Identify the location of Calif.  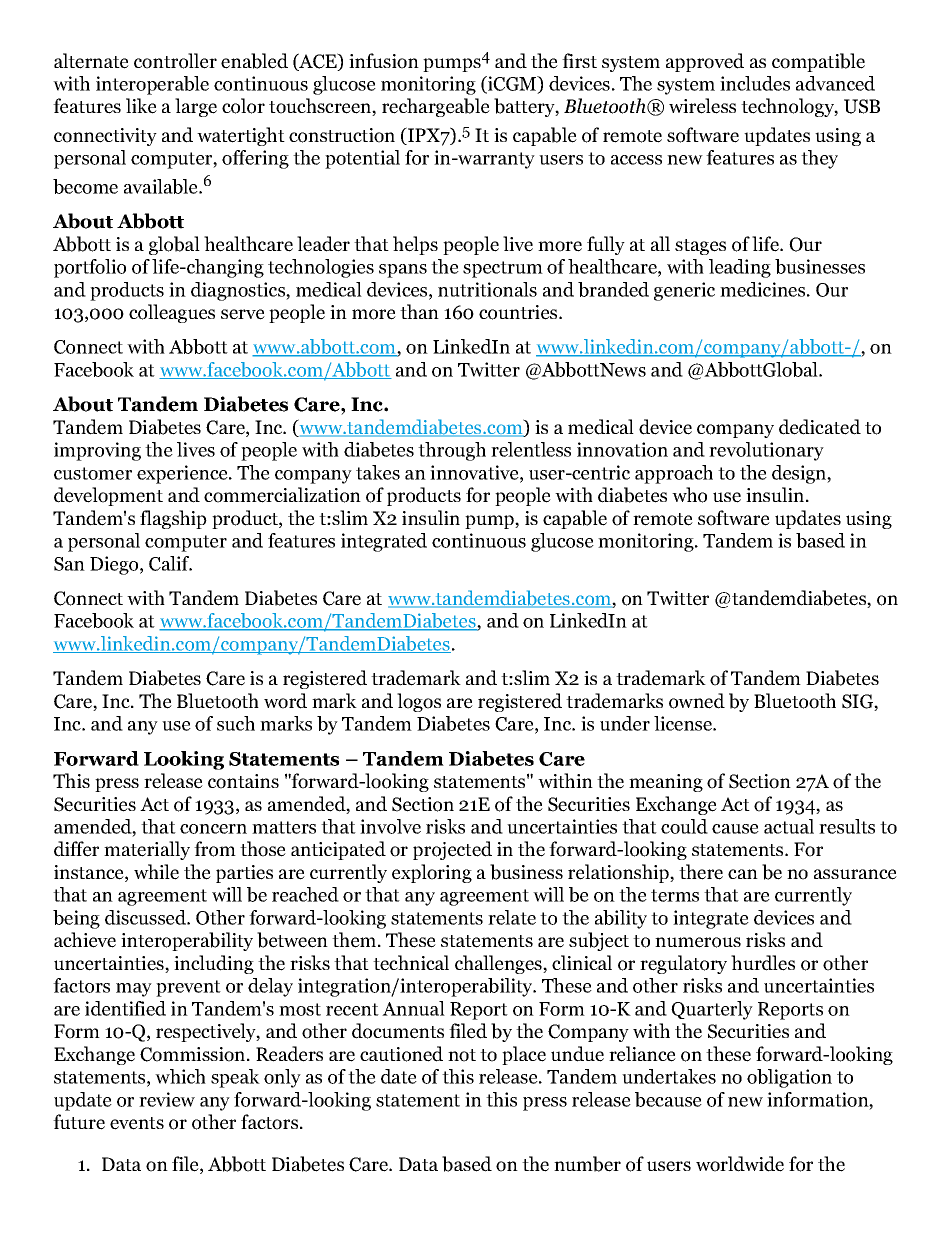
(170, 563).
